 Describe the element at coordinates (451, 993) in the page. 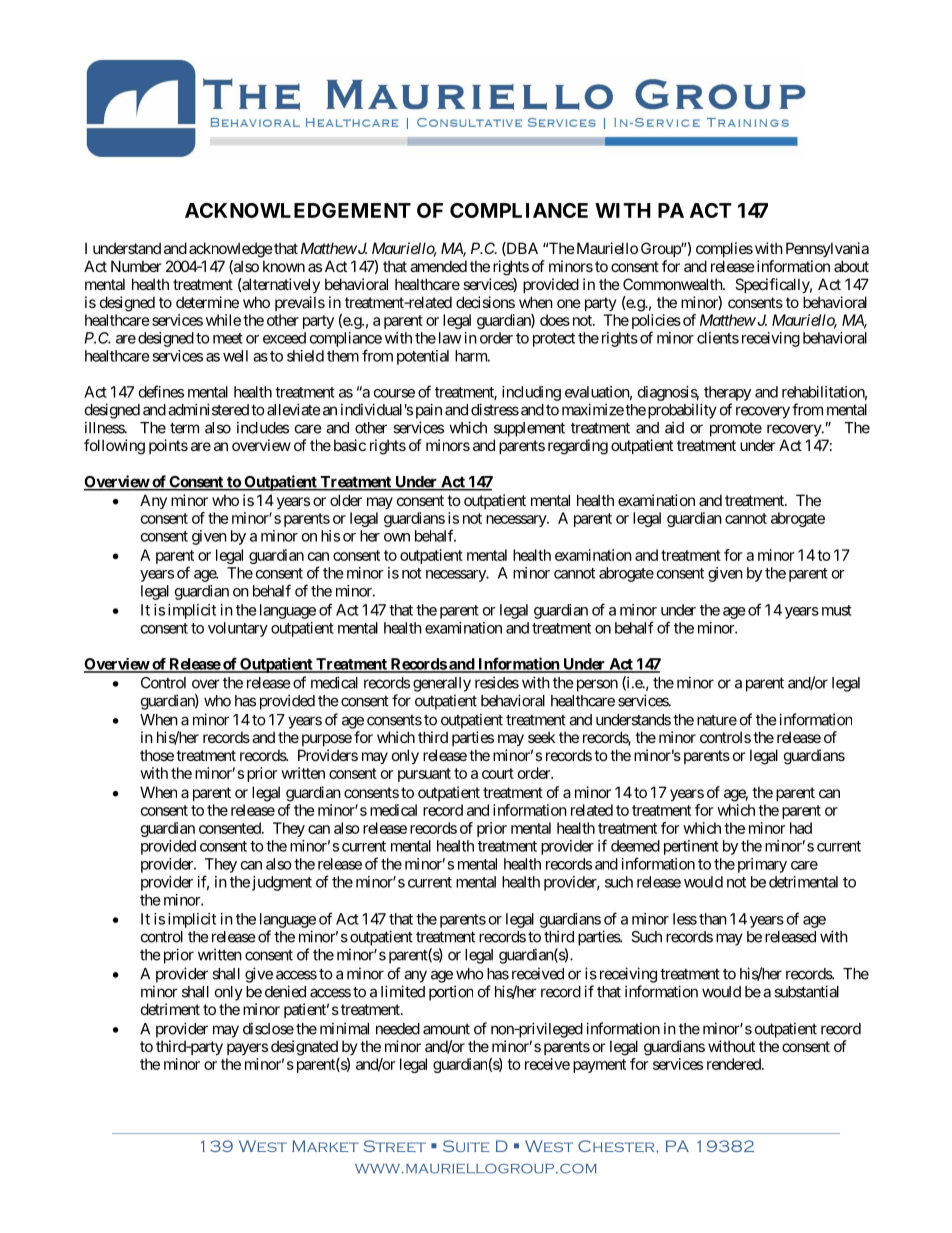

I see `portion` at that location.
